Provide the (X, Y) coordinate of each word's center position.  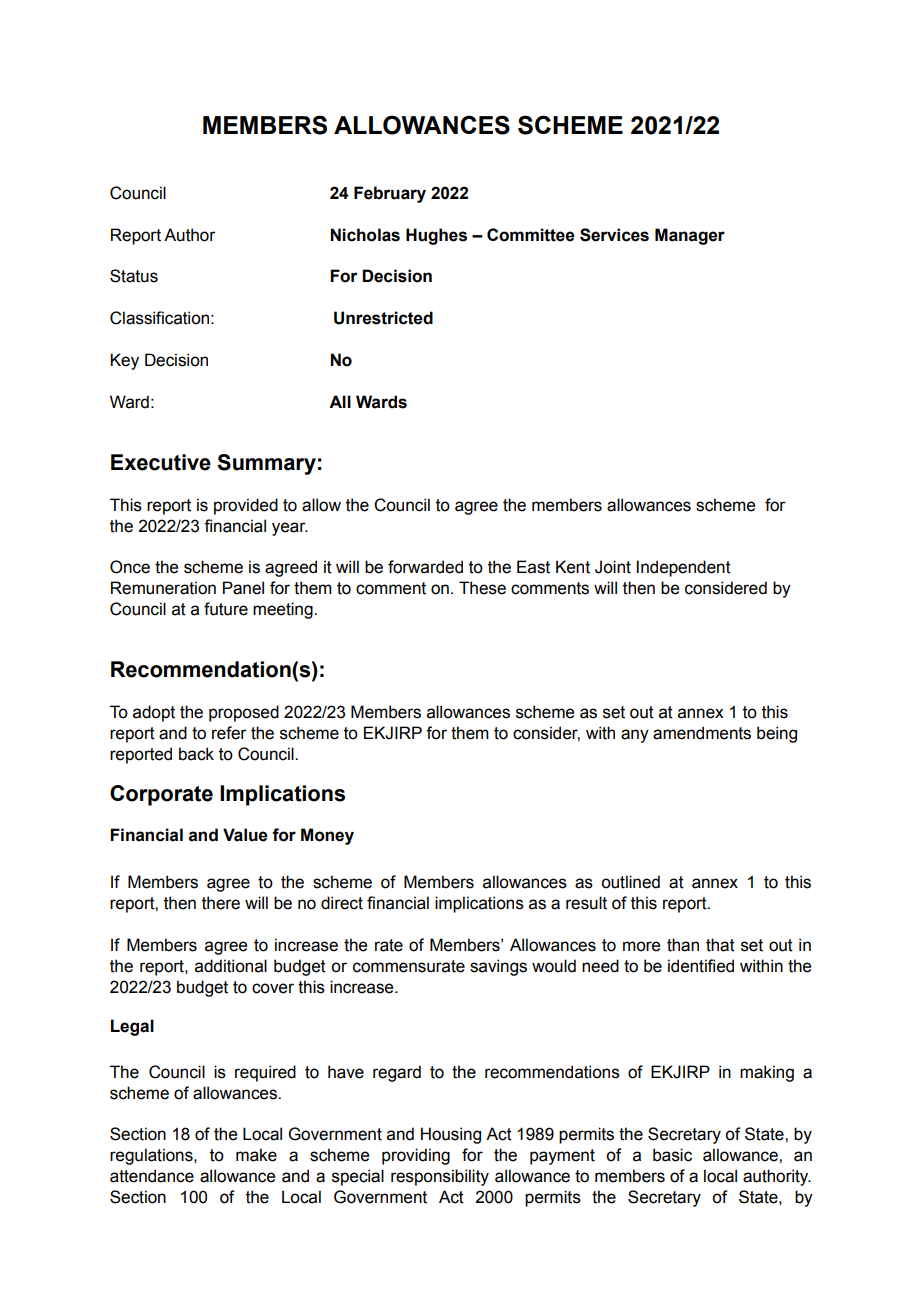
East (533, 567)
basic (672, 1155)
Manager (690, 236)
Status (134, 276)
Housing (451, 1135)
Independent (684, 568)
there (221, 903)
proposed (244, 713)
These (482, 588)
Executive (161, 462)
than (683, 945)
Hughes (436, 236)
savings (498, 967)
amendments (702, 733)
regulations (152, 1156)
